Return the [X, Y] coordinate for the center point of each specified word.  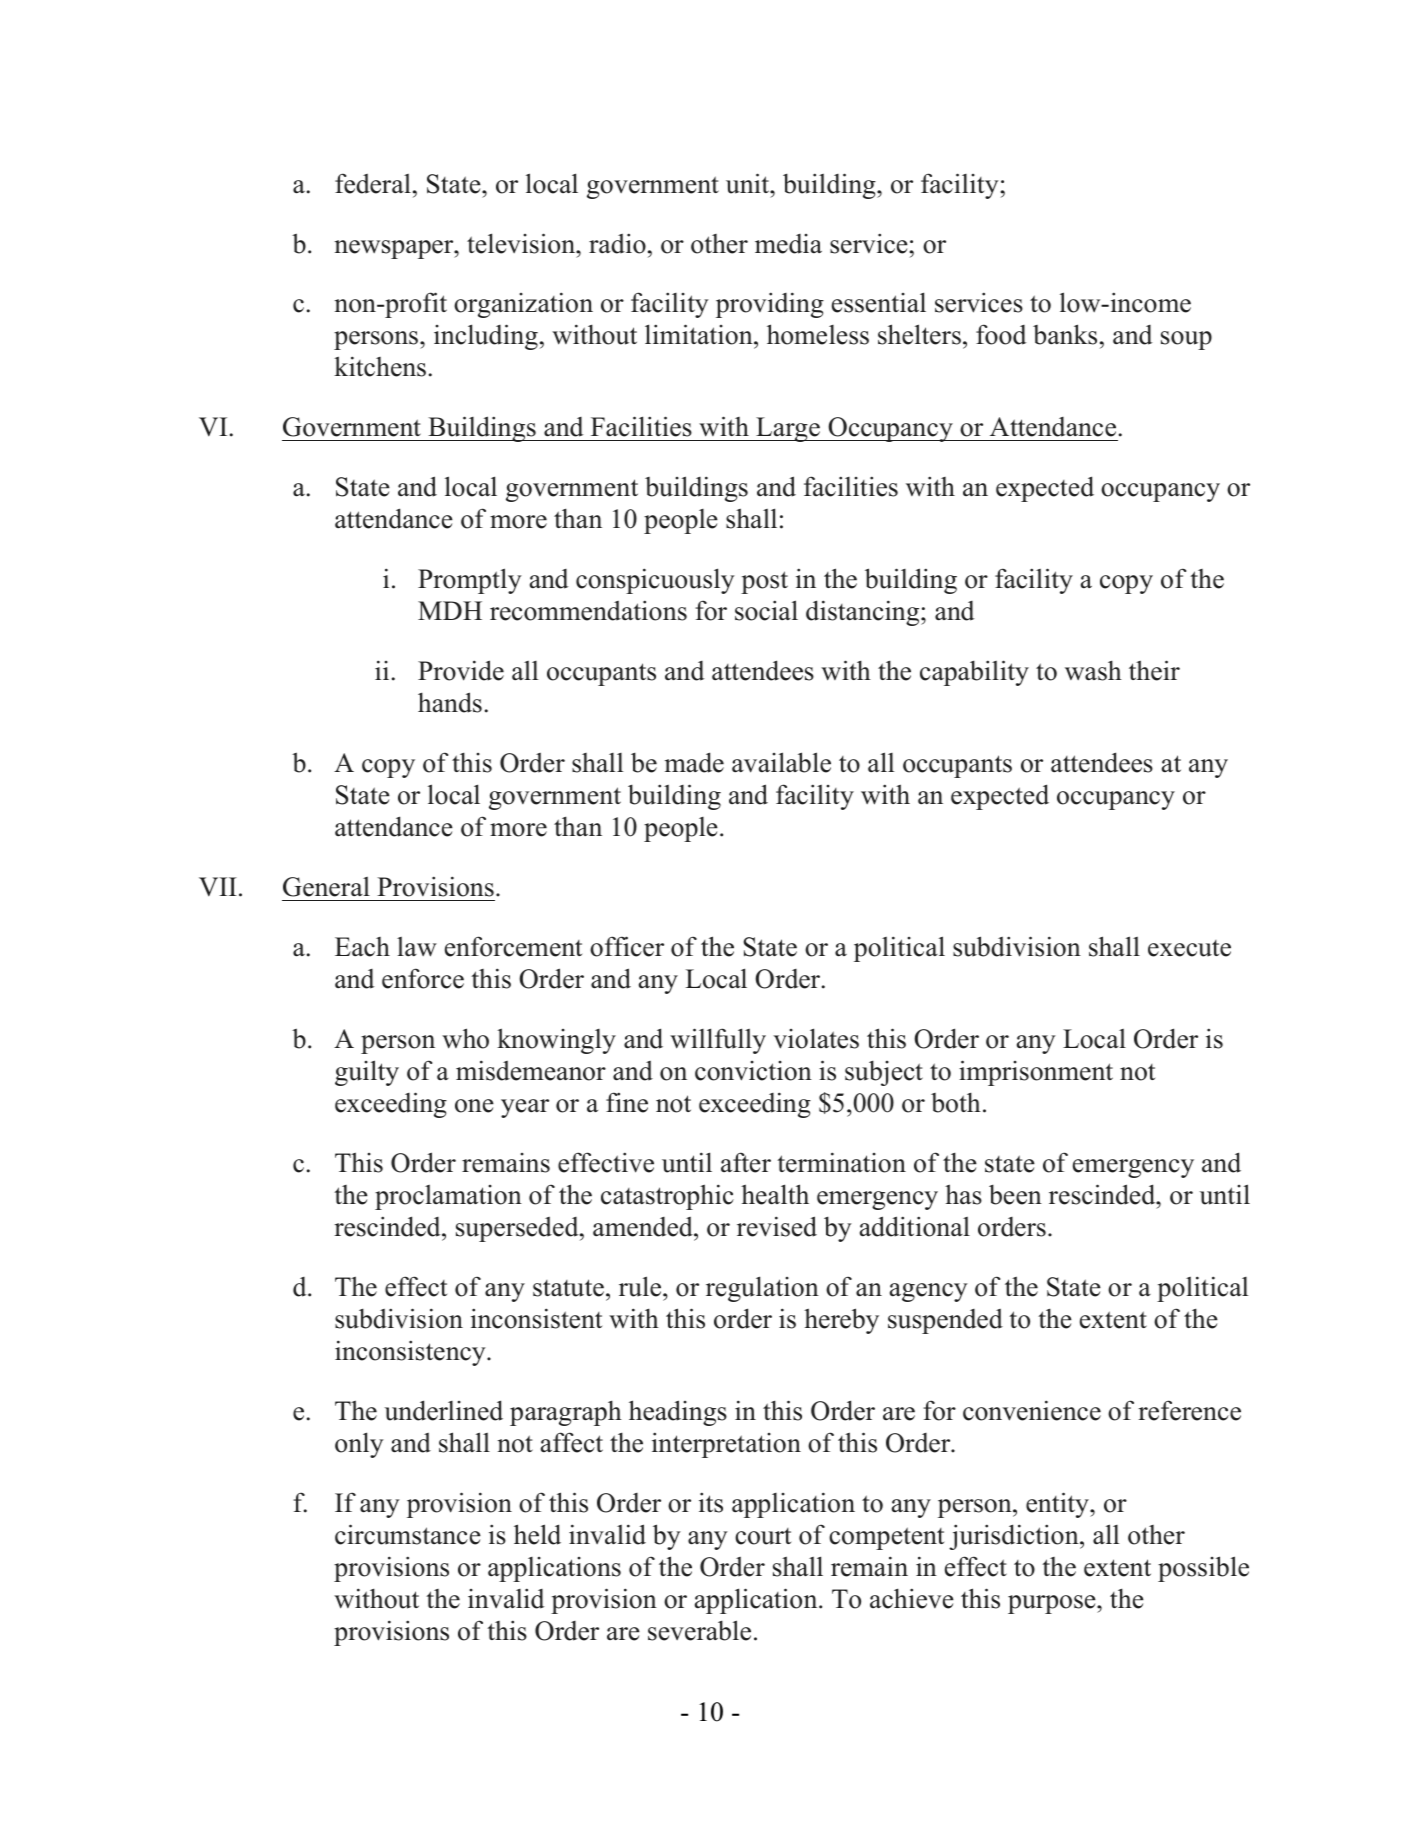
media [788, 244]
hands [450, 702]
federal [373, 183]
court [763, 1536]
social [766, 610]
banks [1065, 334]
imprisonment [1036, 1073]
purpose [1053, 1604]
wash [1093, 670]
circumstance [408, 1534]
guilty [367, 1073]
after [746, 1162]
